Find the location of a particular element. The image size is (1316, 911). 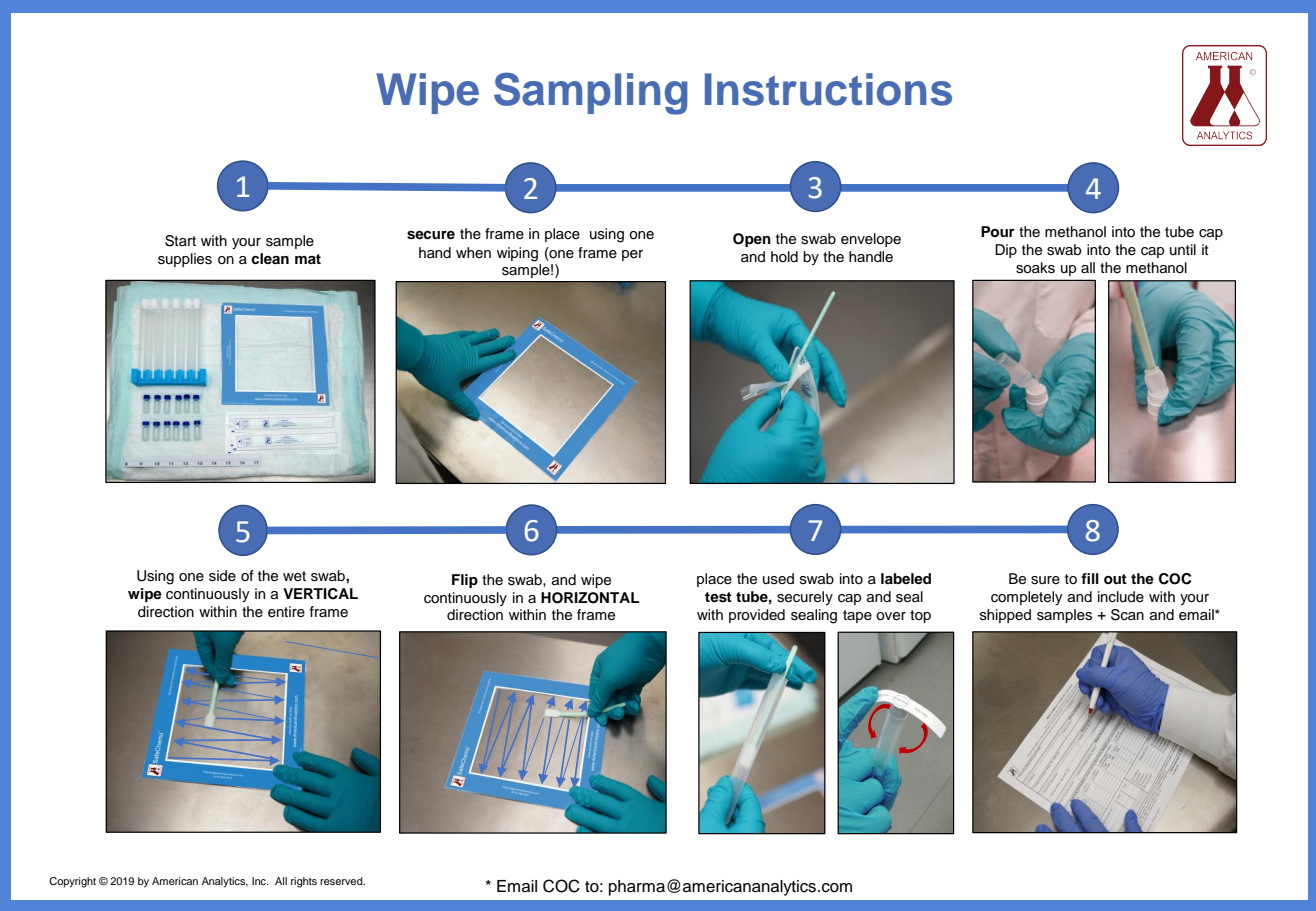

supplies is located at coordinates (185, 260).
